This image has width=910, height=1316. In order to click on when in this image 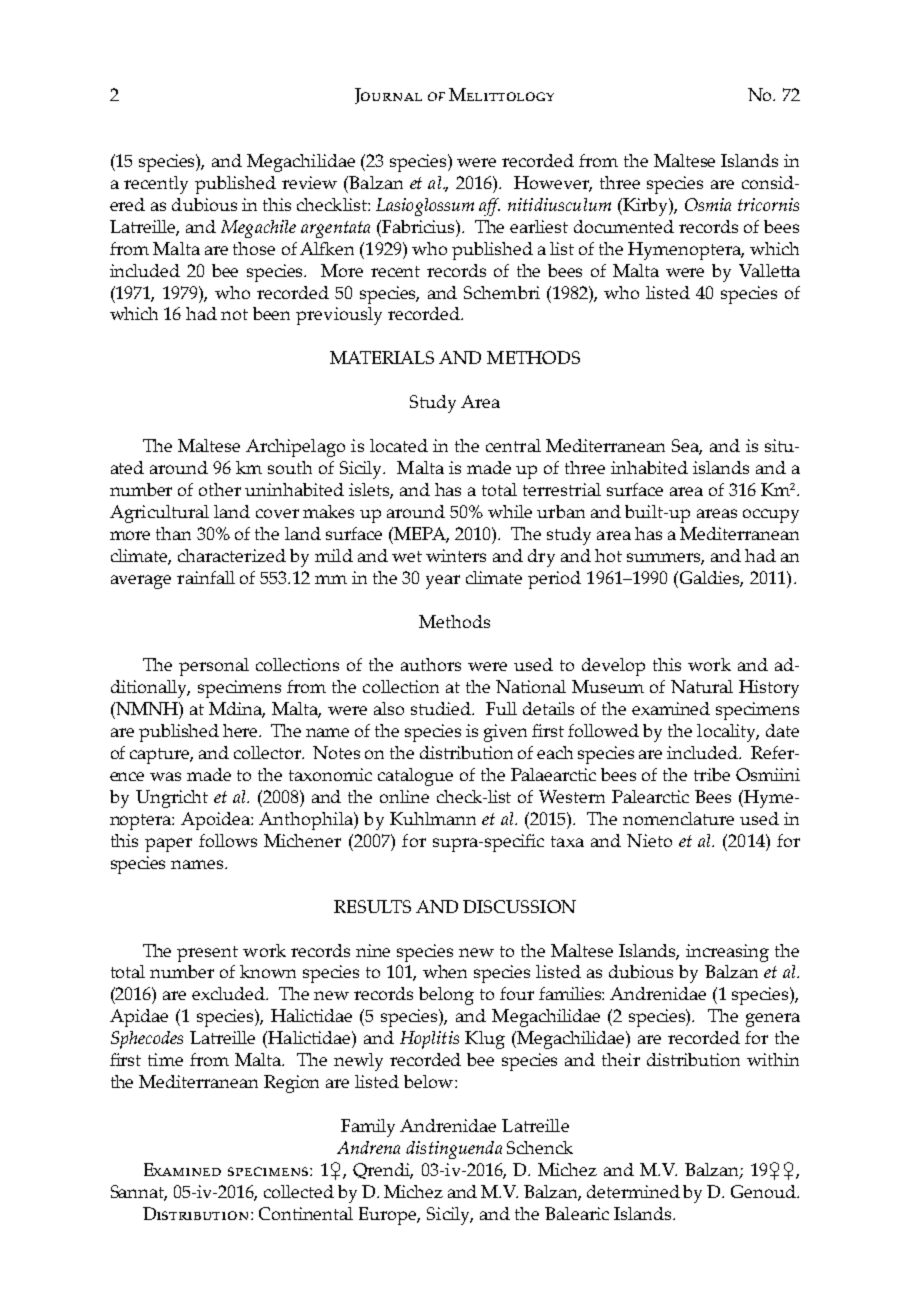, I will do `click(445, 971)`.
